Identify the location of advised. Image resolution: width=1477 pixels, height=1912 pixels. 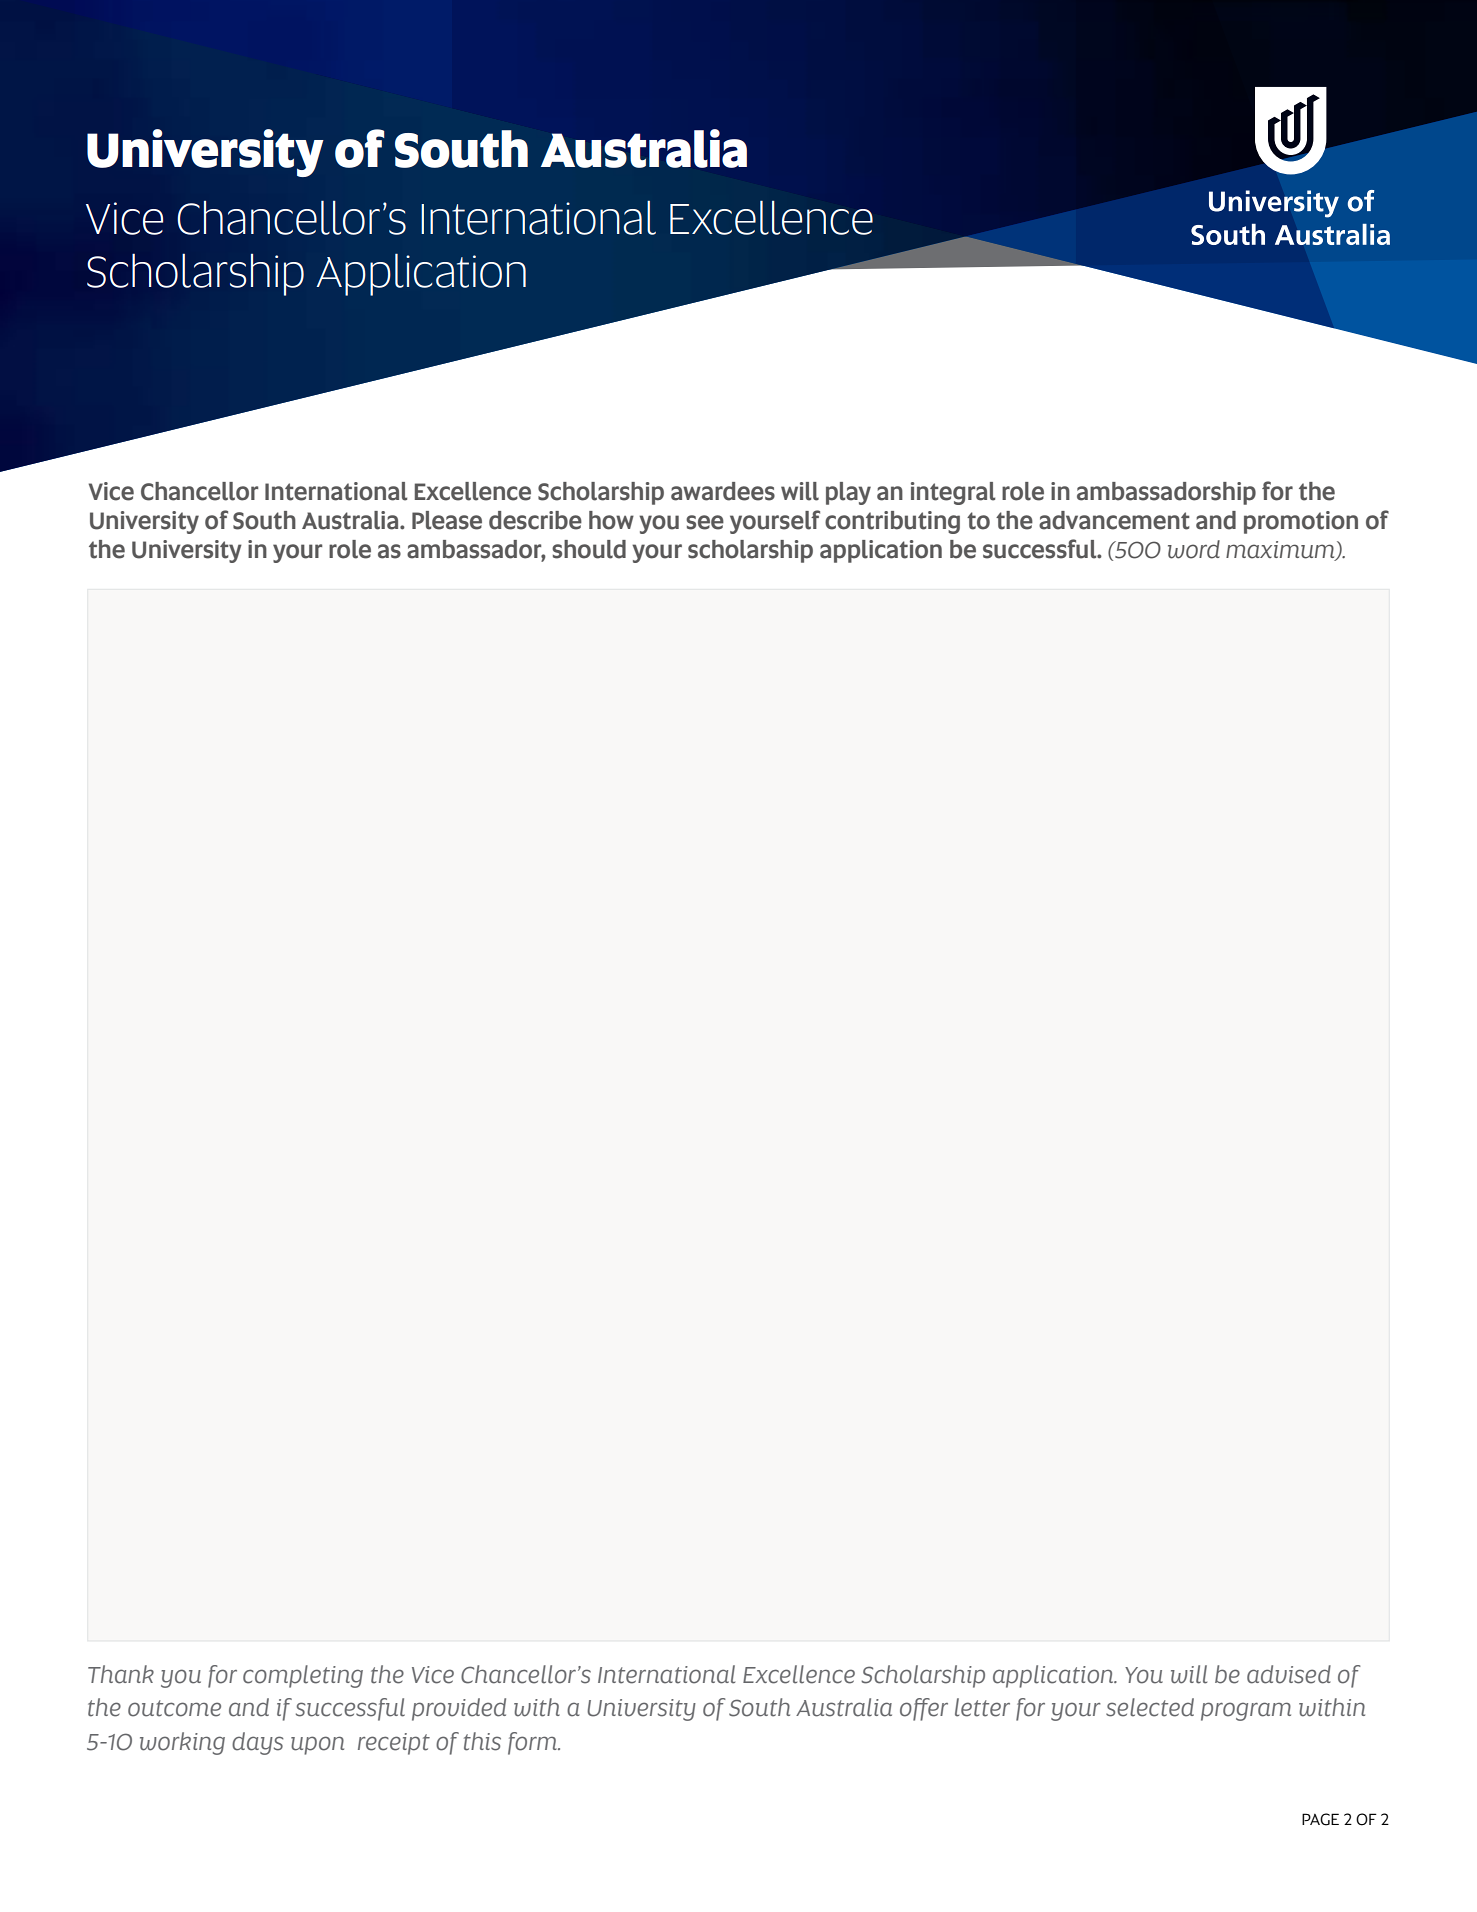
(1289, 1674).
